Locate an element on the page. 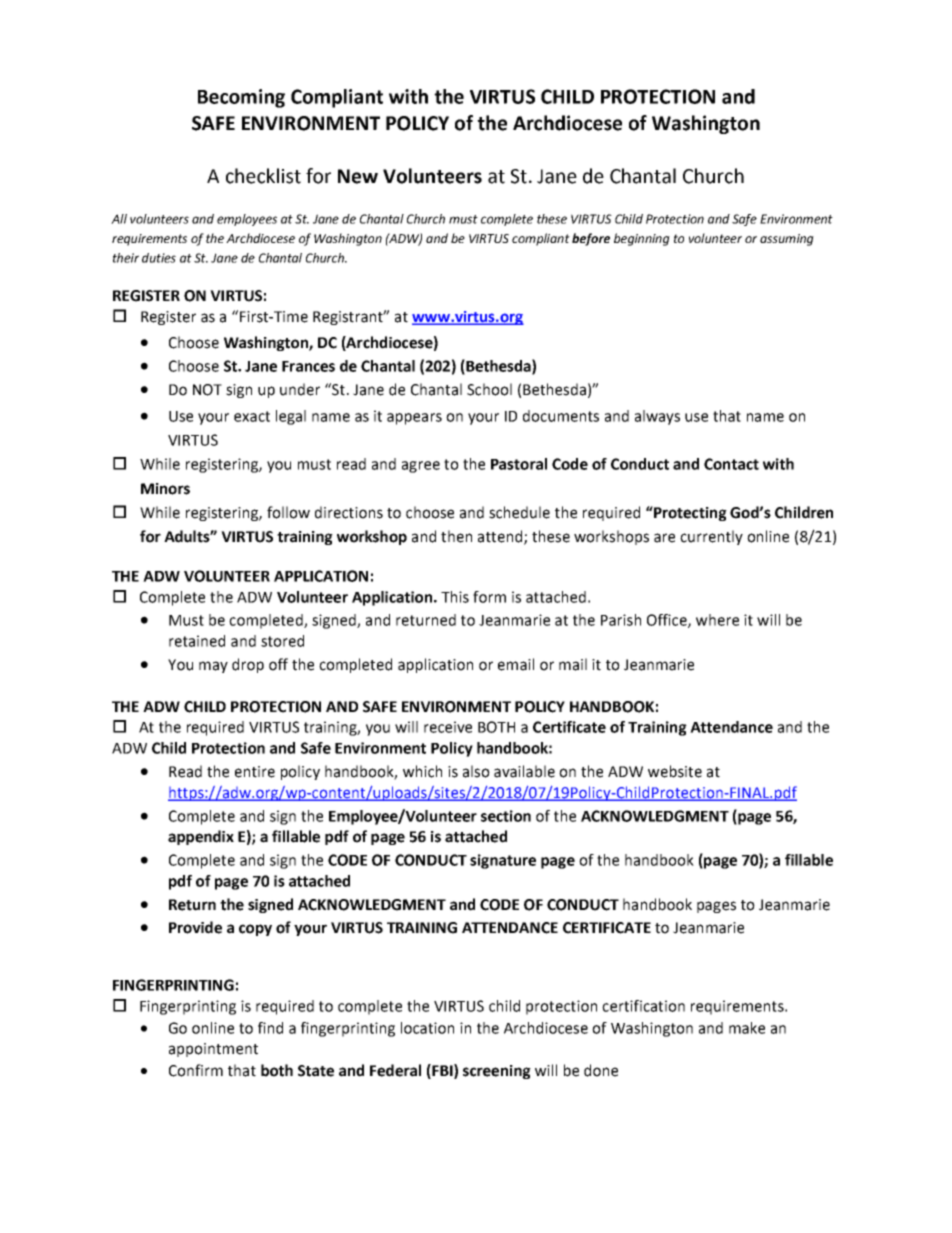 The height and width of the image is (1233, 952). location is located at coordinates (427, 1028).
